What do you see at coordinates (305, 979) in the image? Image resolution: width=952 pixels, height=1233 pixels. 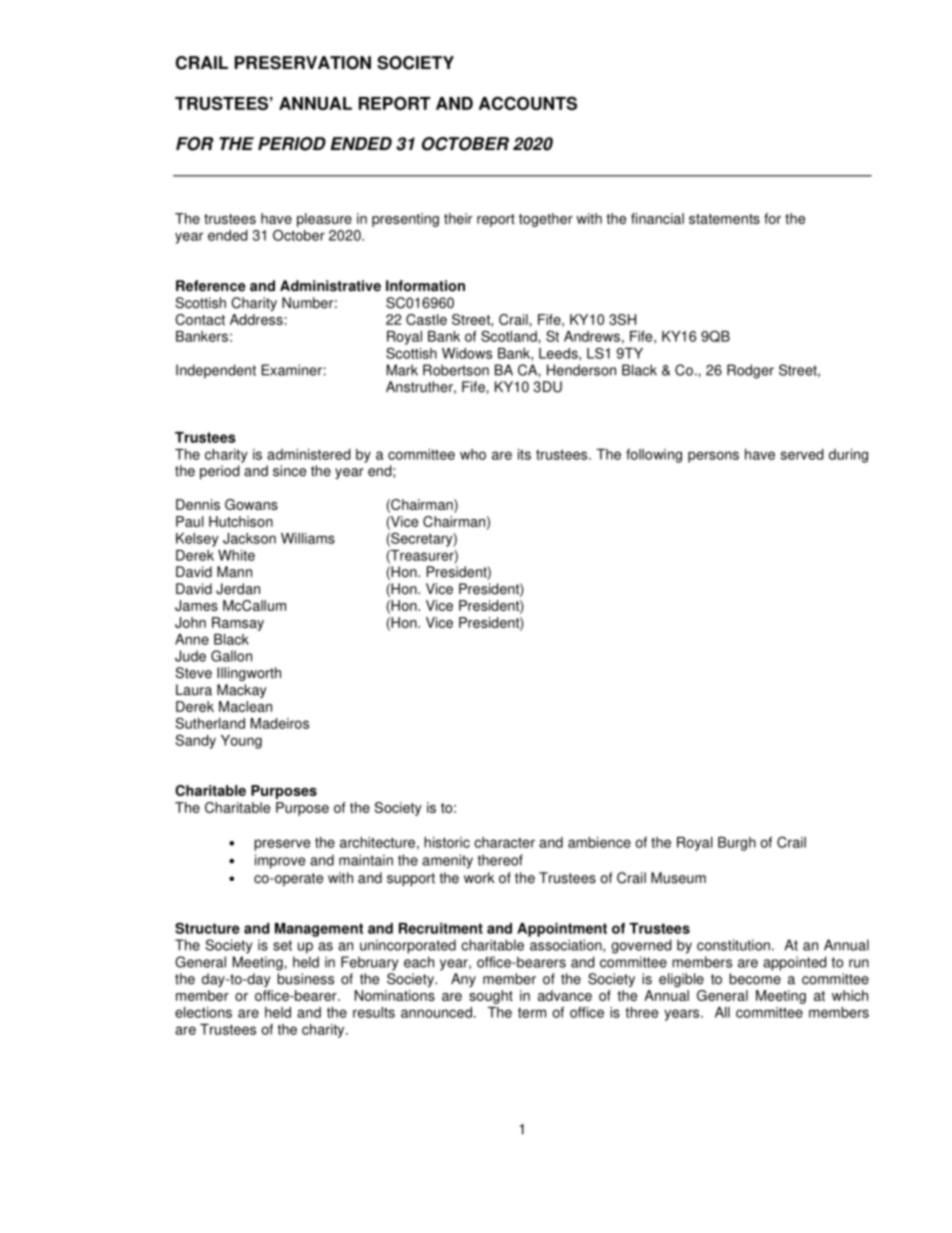 I see `business` at bounding box center [305, 979].
